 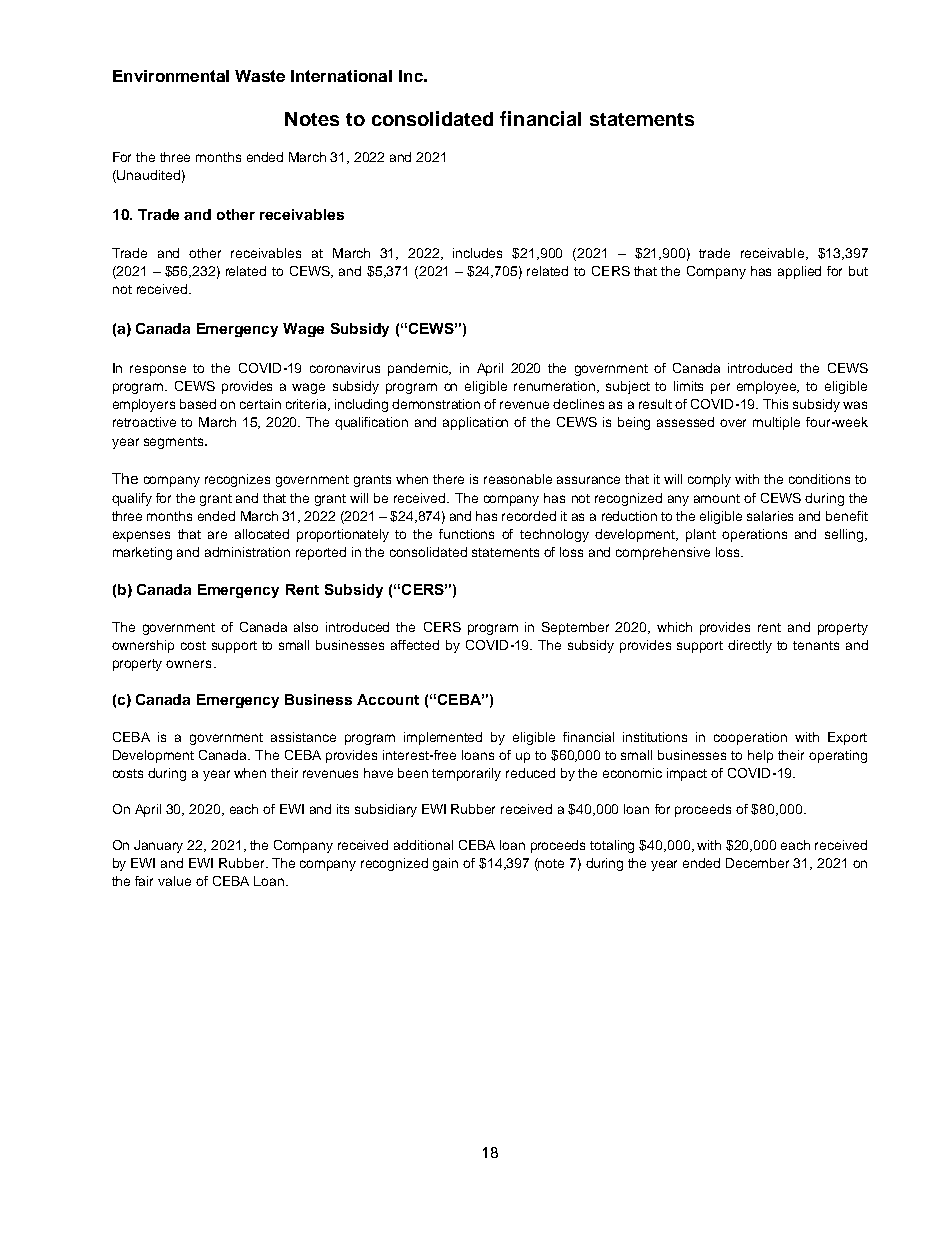 What do you see at coordinates (158, 370) in the screenshot?
I see `response` at bounding box center [158, 370].
